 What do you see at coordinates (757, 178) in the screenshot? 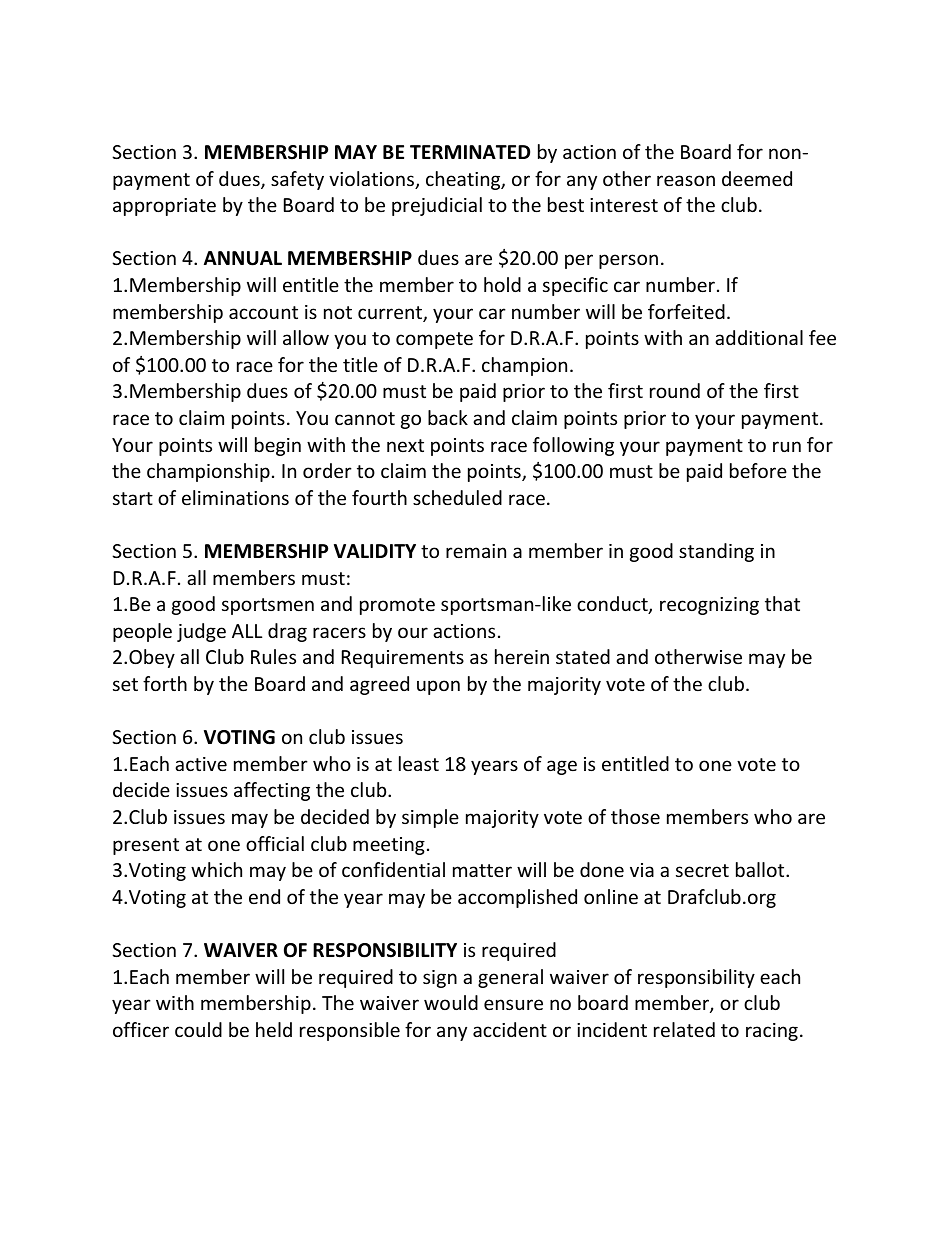
I see `deemed` at bounding box center [757, 178].
